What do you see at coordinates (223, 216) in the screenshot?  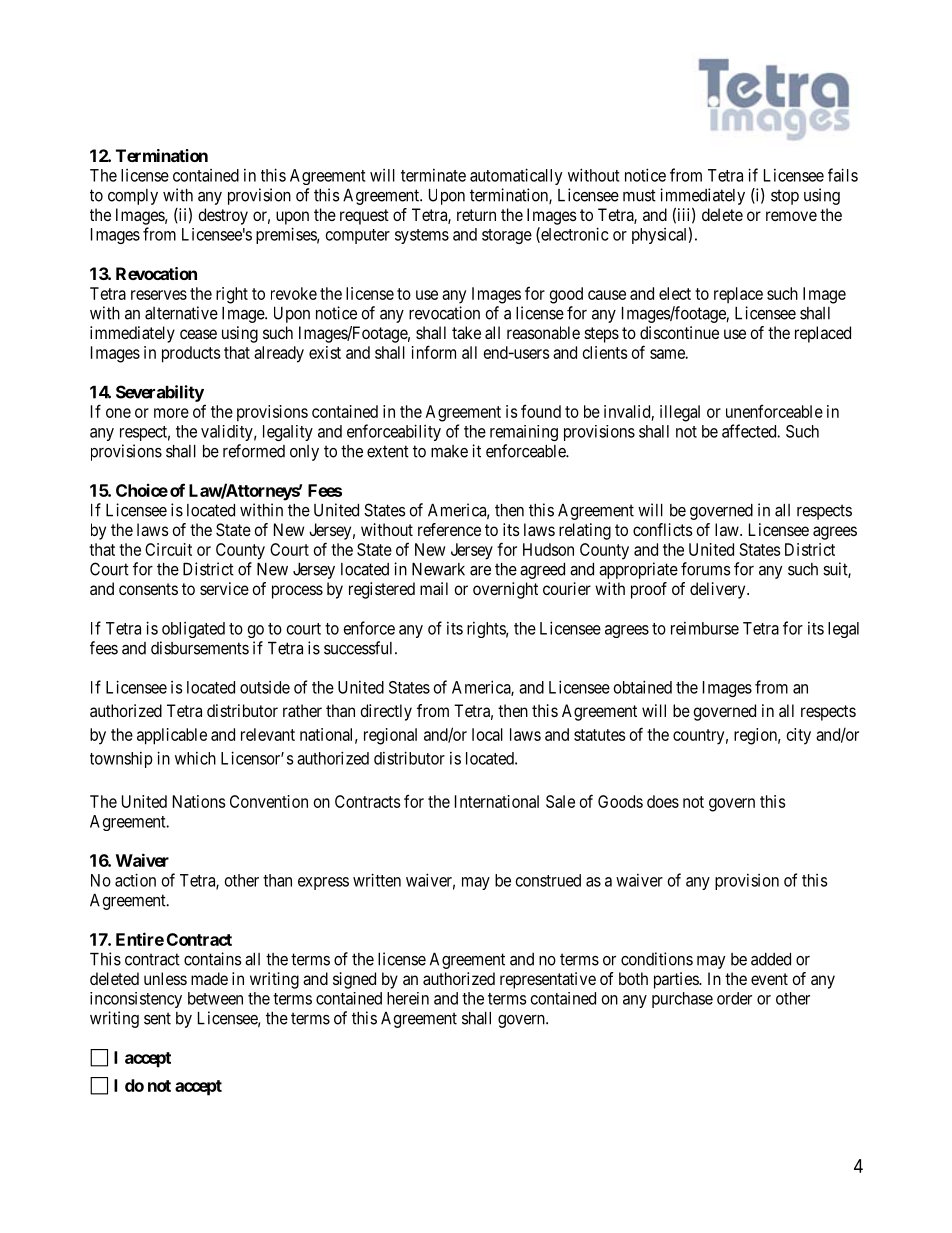 I see `destroy` at bounding box center [223, 216].
